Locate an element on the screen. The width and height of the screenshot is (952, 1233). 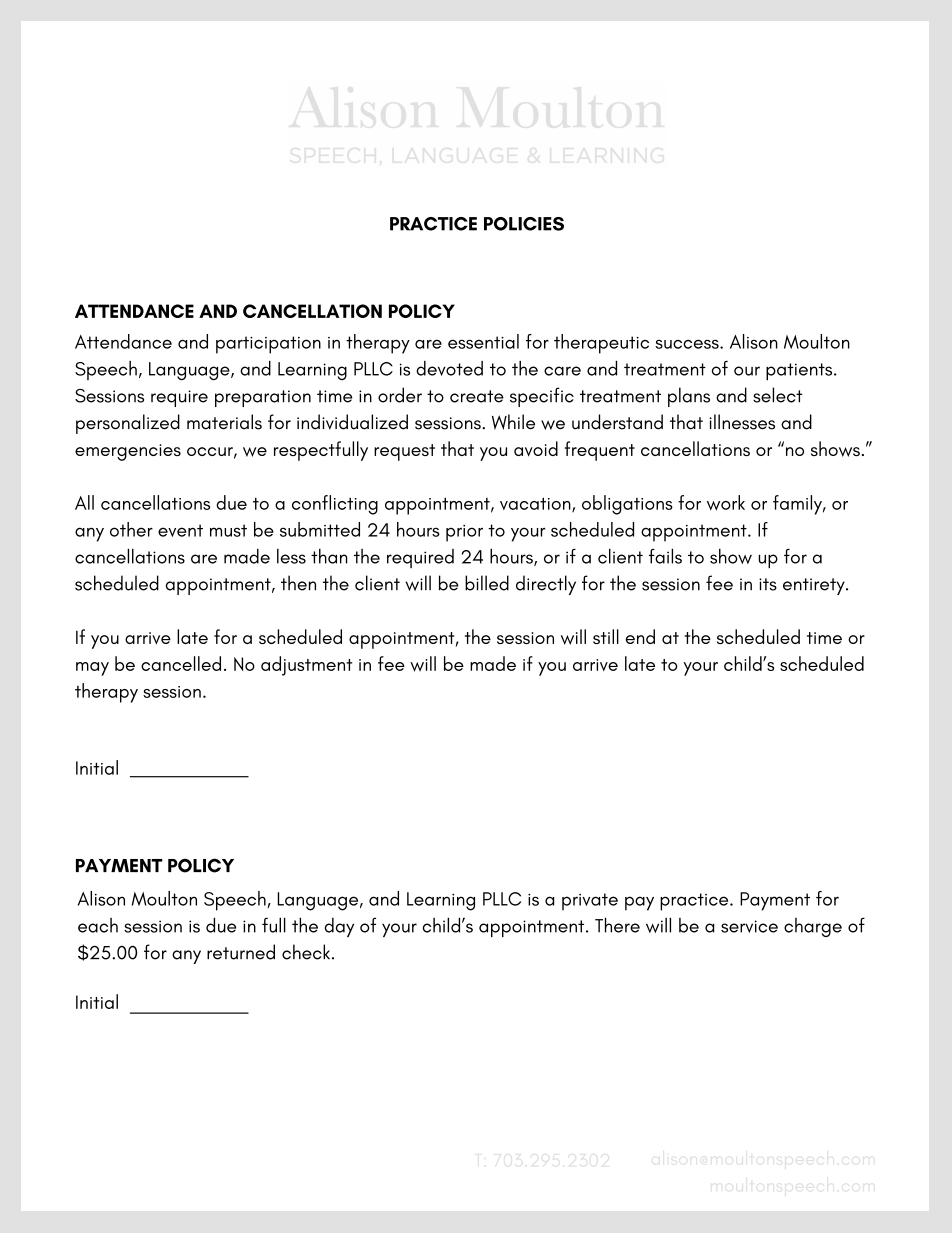
billed is located at coordinates (487, 583).
